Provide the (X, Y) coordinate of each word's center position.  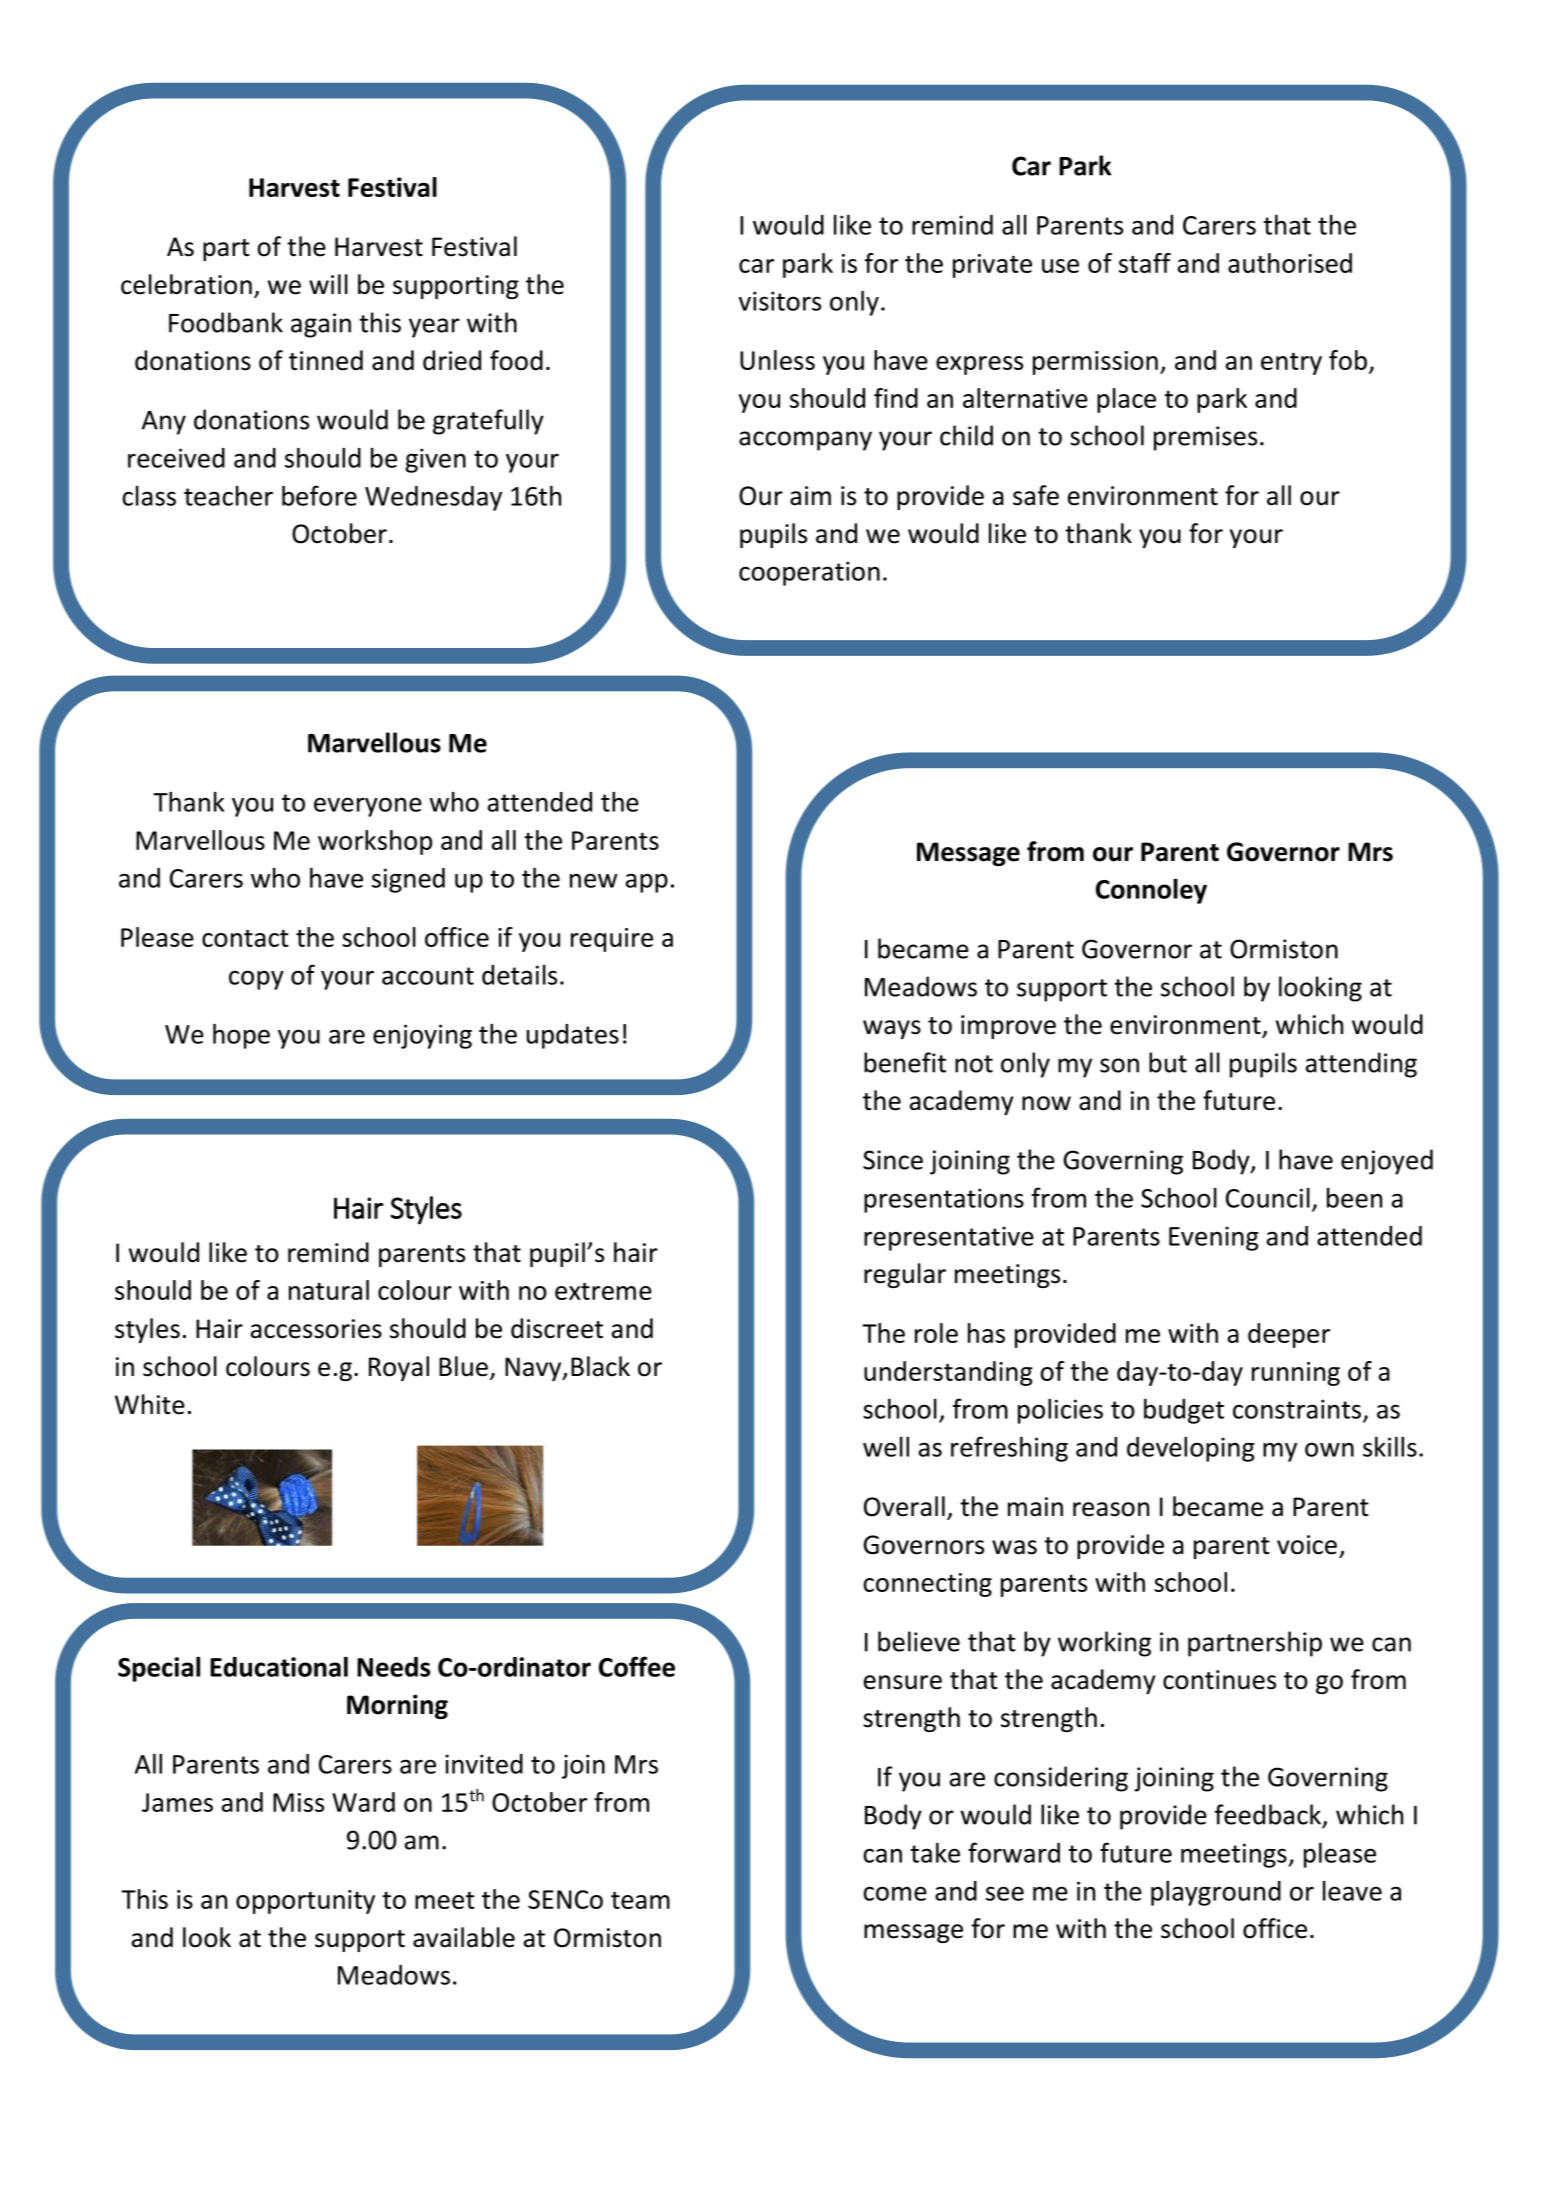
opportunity (305, 1902)
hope (241, 1036)
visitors (779, 301)
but (1168, 1062)
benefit (905, 1062)
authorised (1290, 263)
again (321, 325)
